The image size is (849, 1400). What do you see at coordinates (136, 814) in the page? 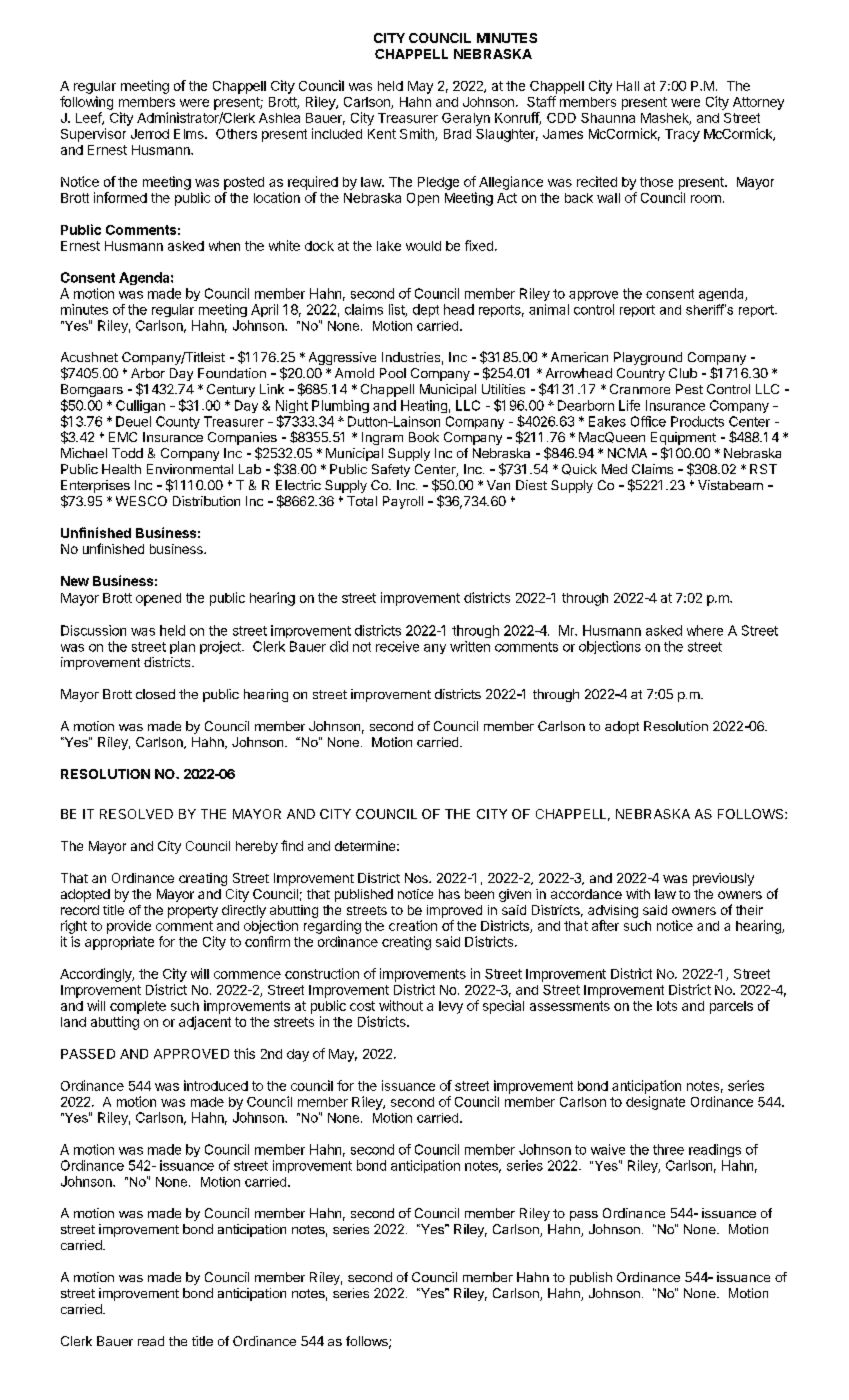
I see `RESOLVED` at bounding box center [136, 814].
